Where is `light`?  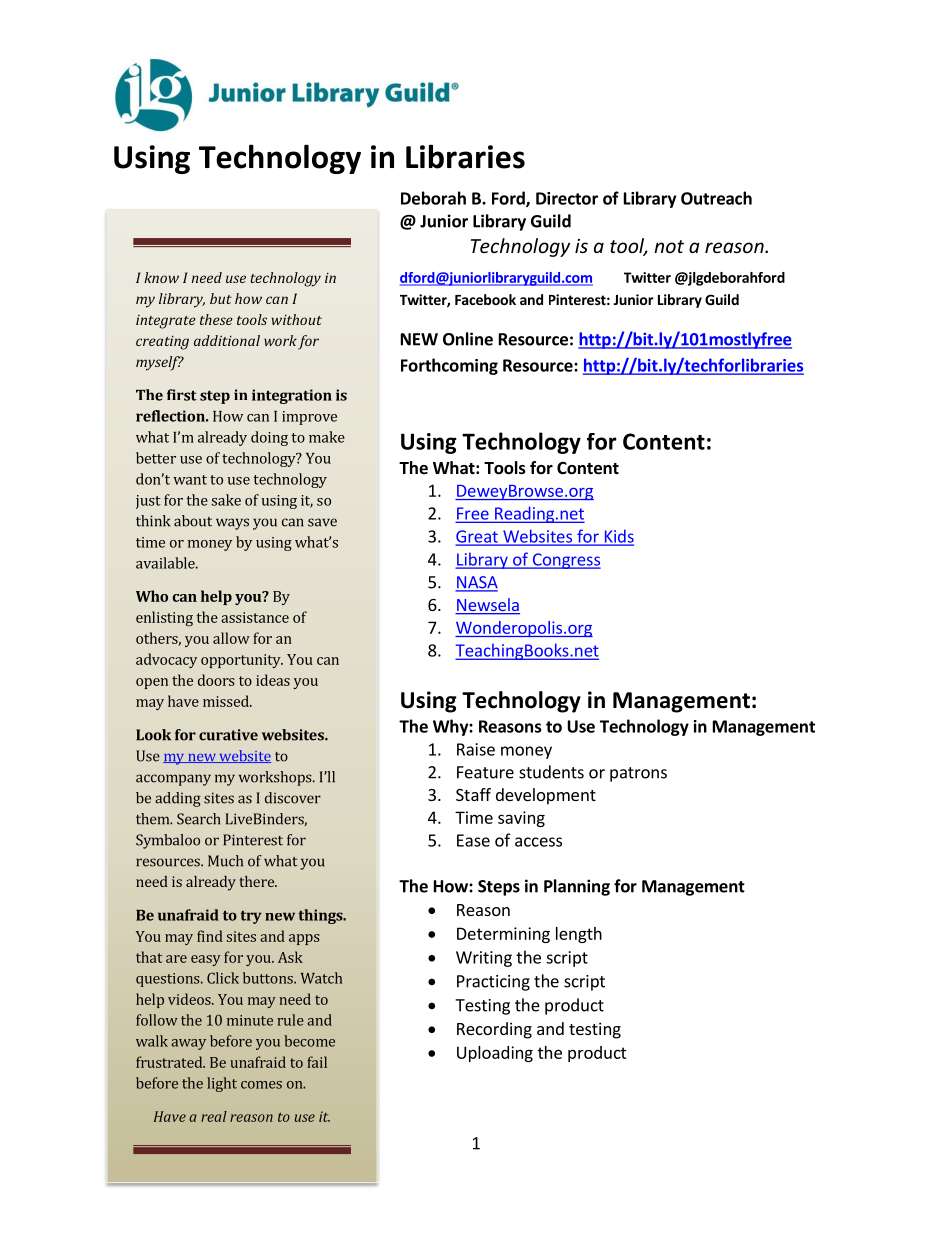 light is located at coordinates (222, 1084).
